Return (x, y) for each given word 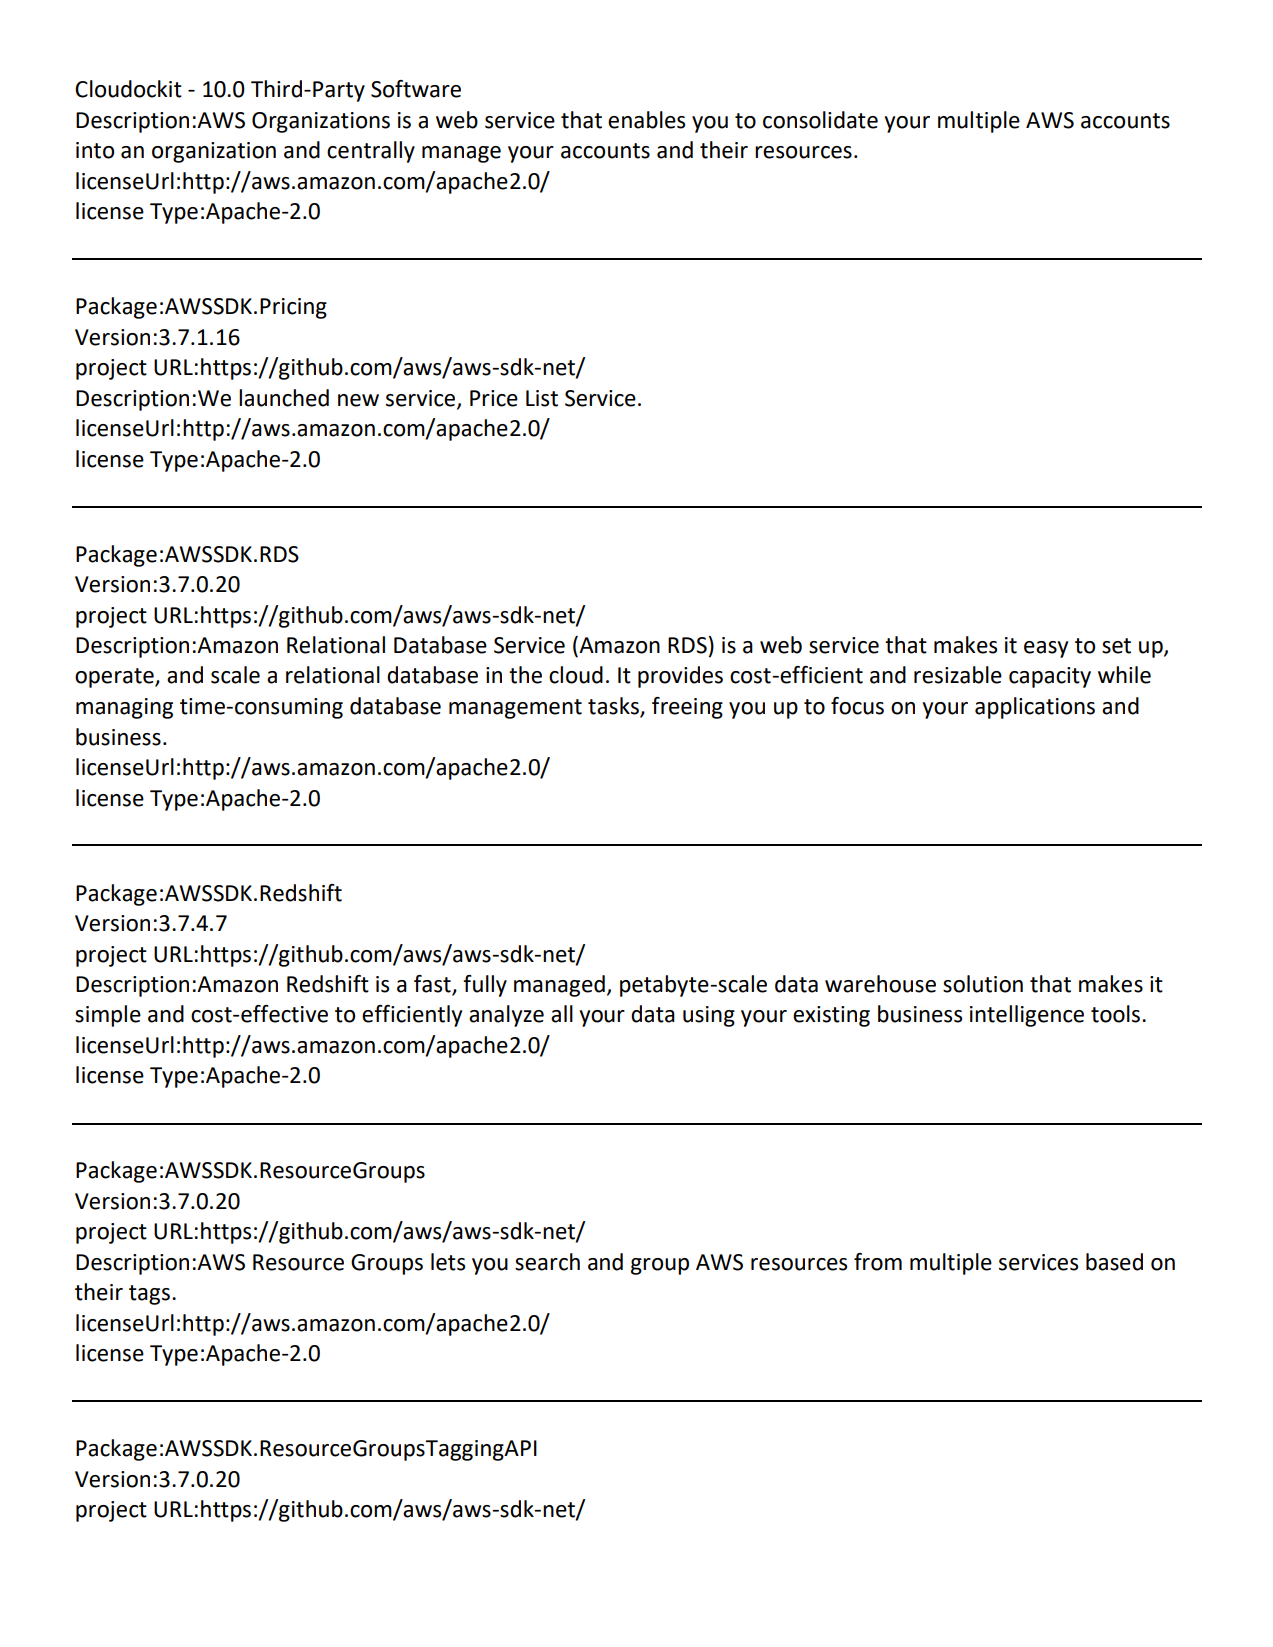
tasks (614, 707)
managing (124, 708)
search (547, 1262)
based (1114, 1262)
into (95, 150)
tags (149, 1295)
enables (646, 120)
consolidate (820, 120)
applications (1035, 708)
